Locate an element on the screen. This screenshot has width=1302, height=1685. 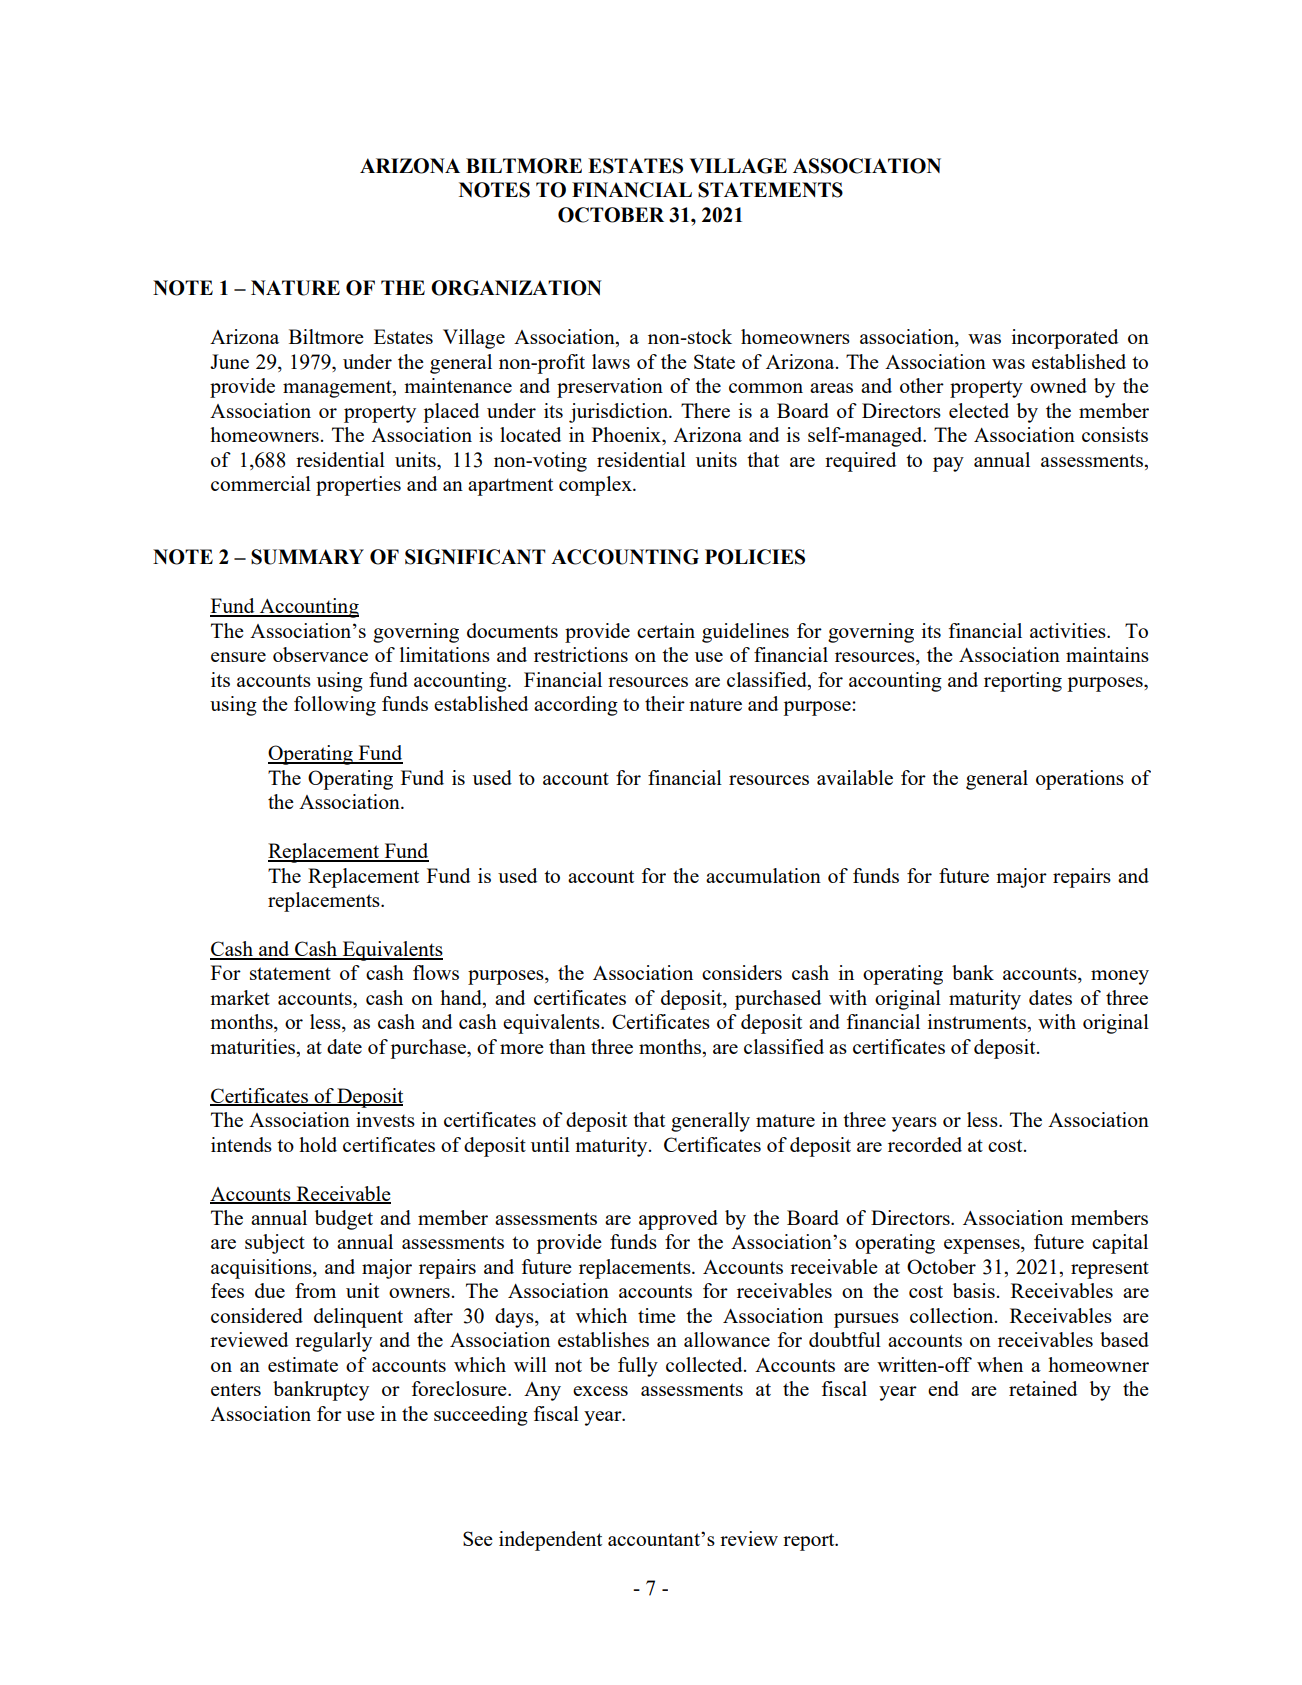
laws is located at coordinates (611, 361).
